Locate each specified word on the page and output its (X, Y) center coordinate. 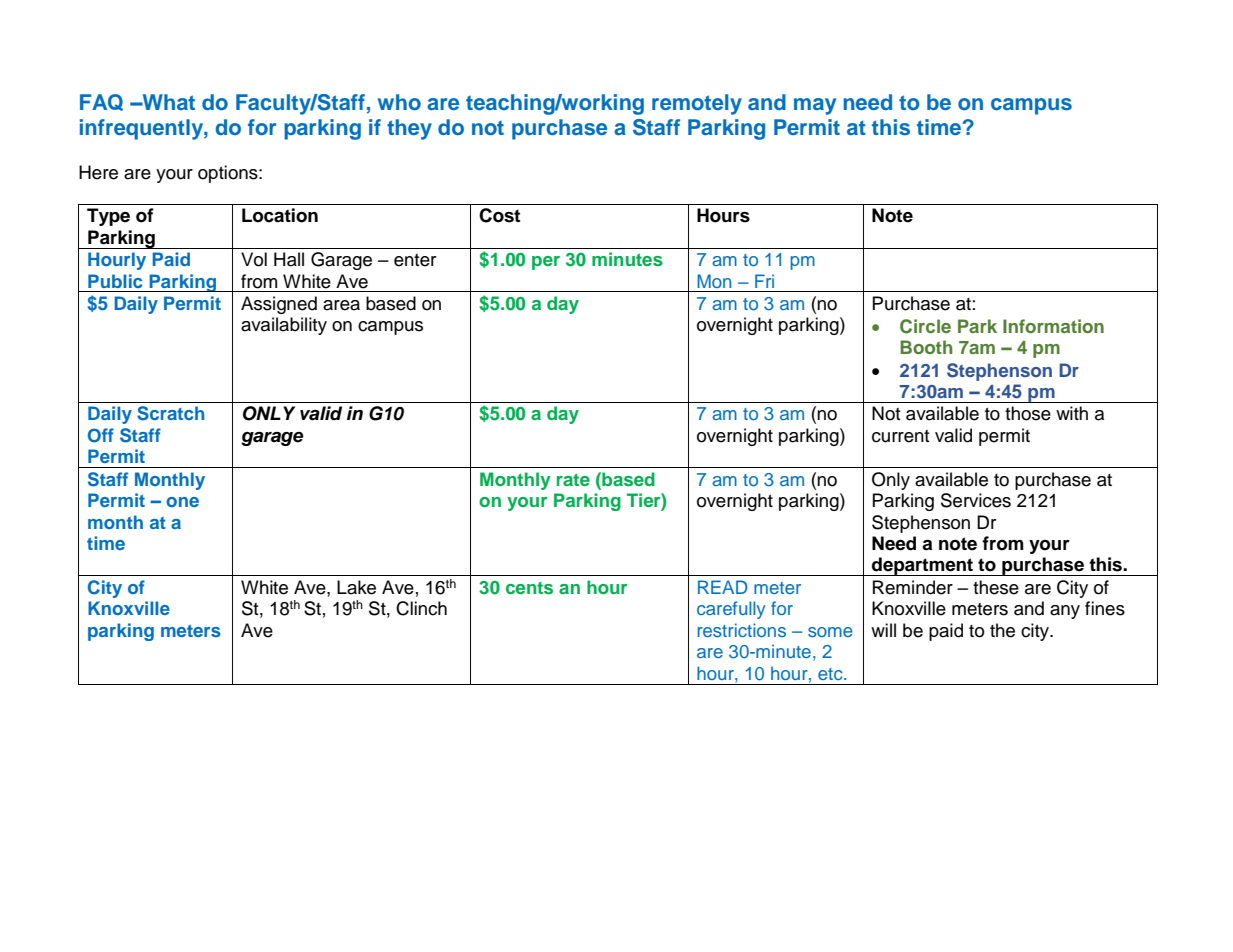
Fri (764, 281)
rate (573, 480)
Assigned (279, 305)
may (815, 106)
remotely (697, 104)
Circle (925, 326)
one (182, 502)
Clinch (421, 608)
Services (976, 500)
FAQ (101, 102)
